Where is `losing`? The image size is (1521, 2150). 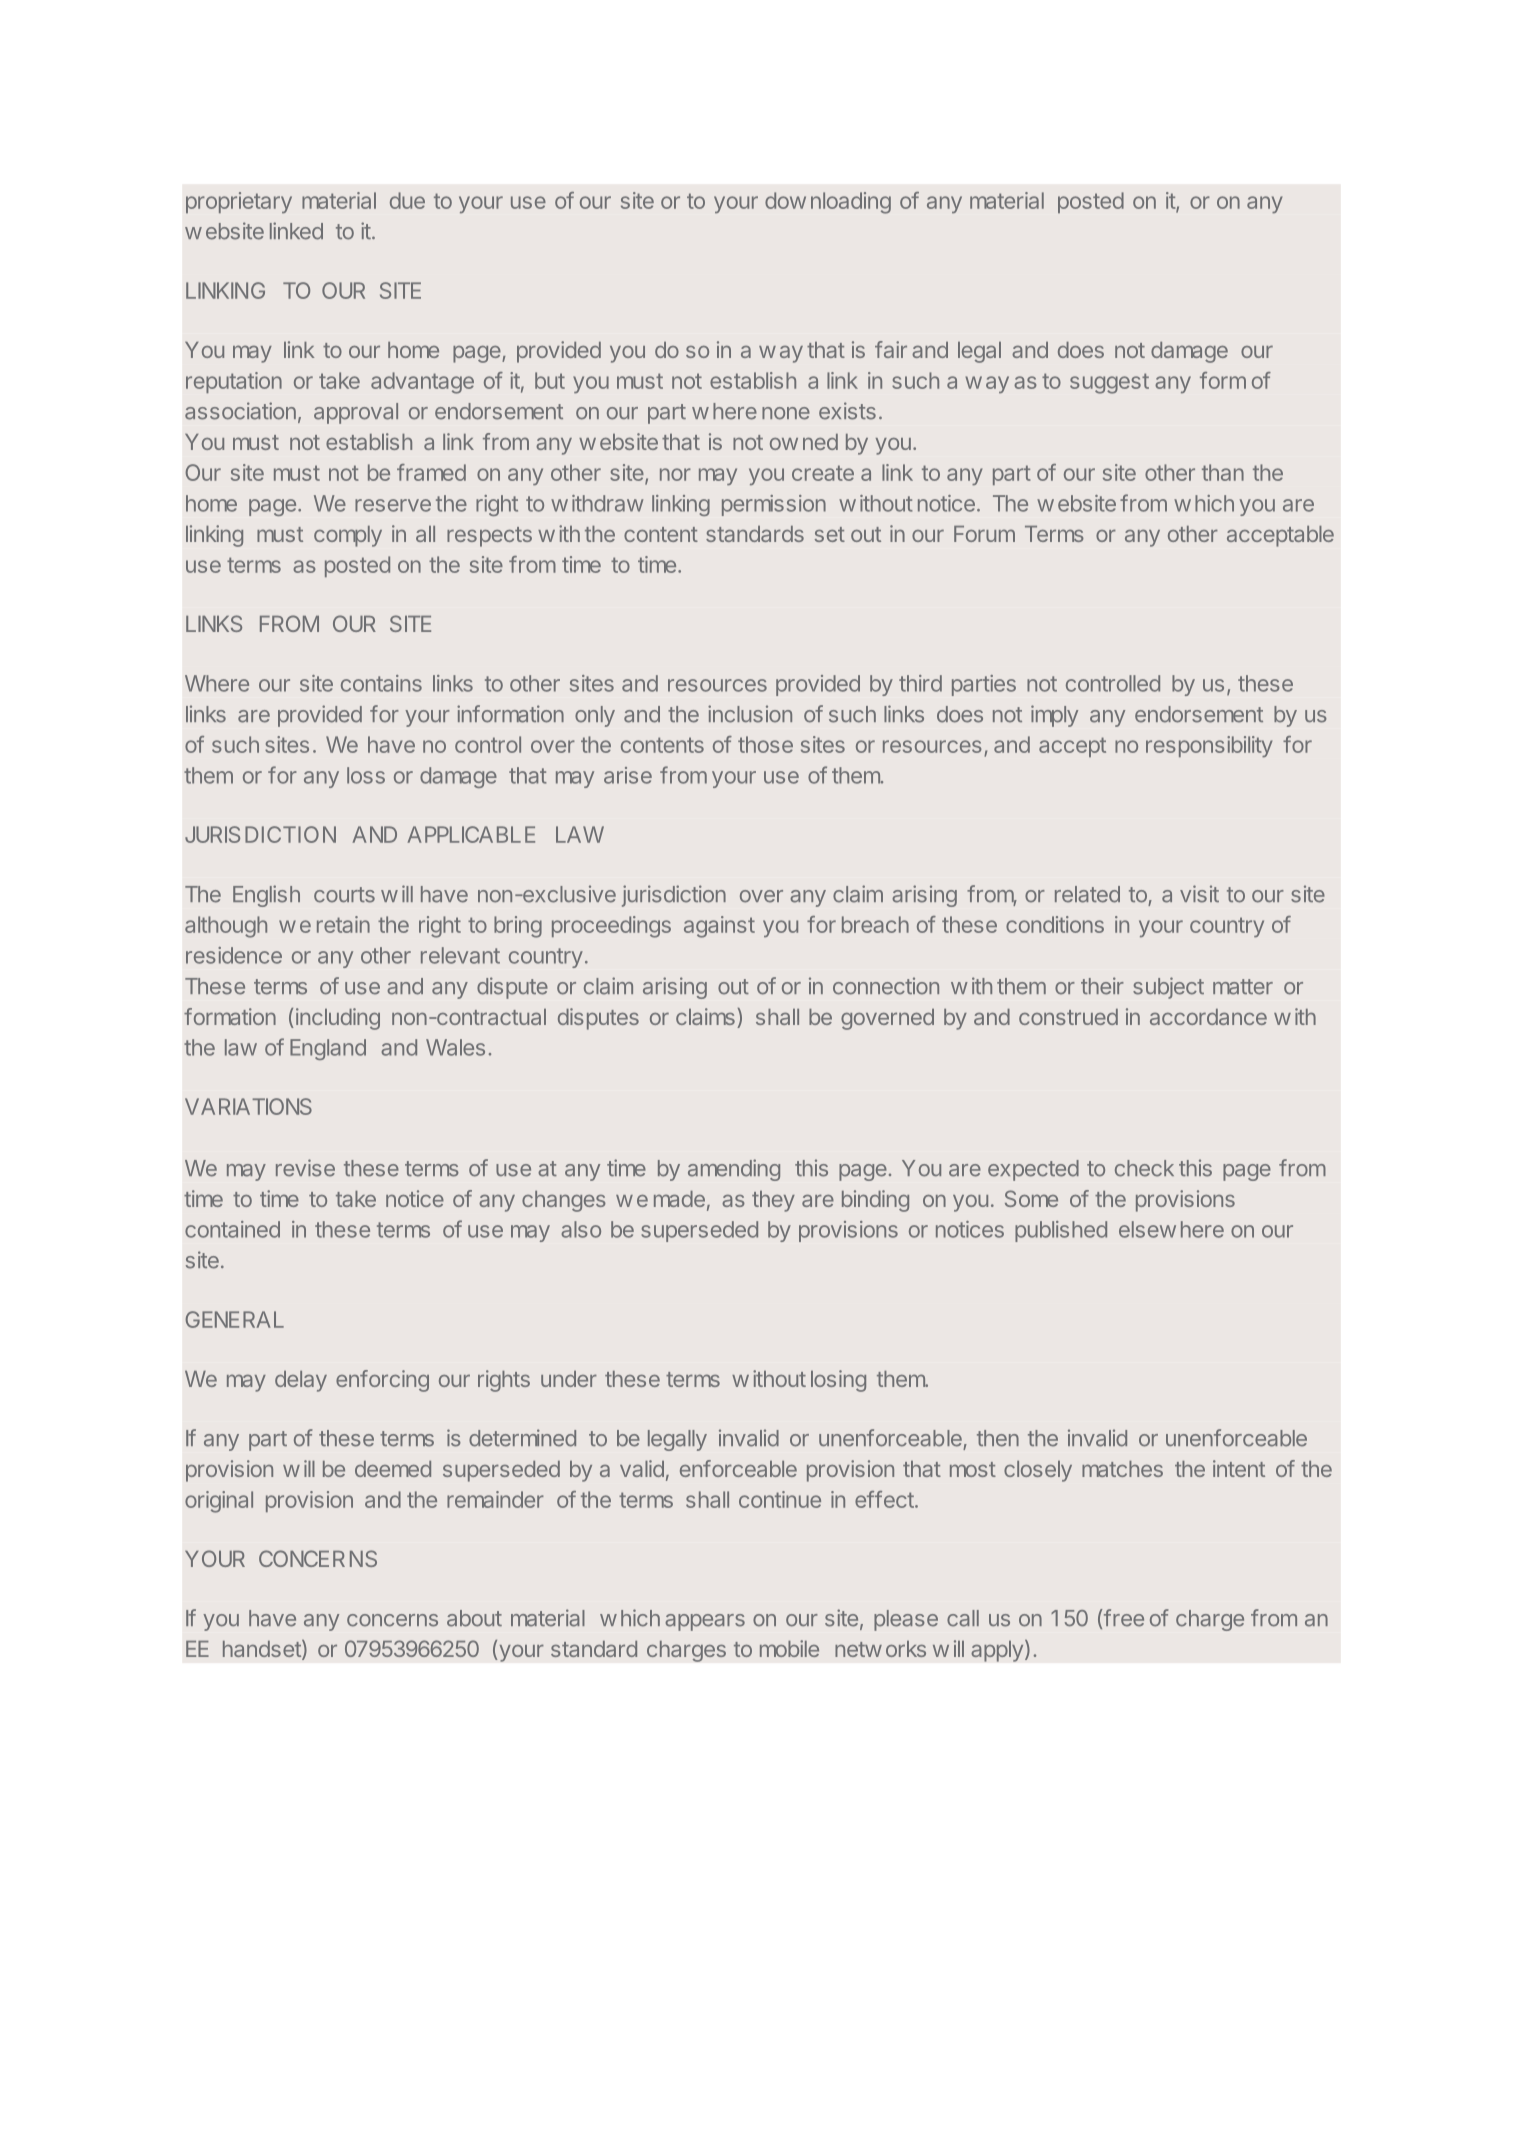 losing is located at coordinates (838, 1381).
